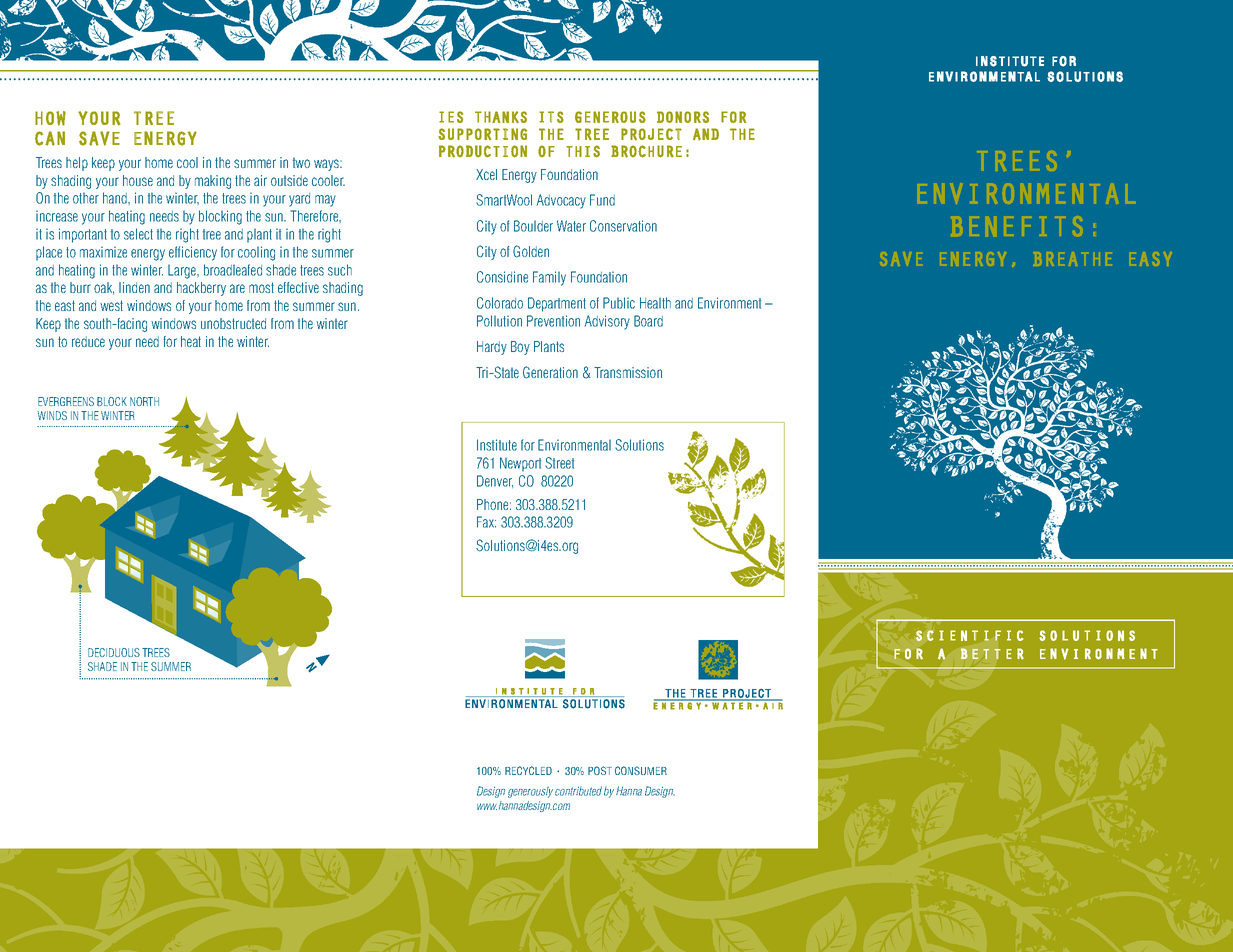  Describe the element at coordinates (114, 652) in the screenshot. I see `DECIDUOUS` at that location.
